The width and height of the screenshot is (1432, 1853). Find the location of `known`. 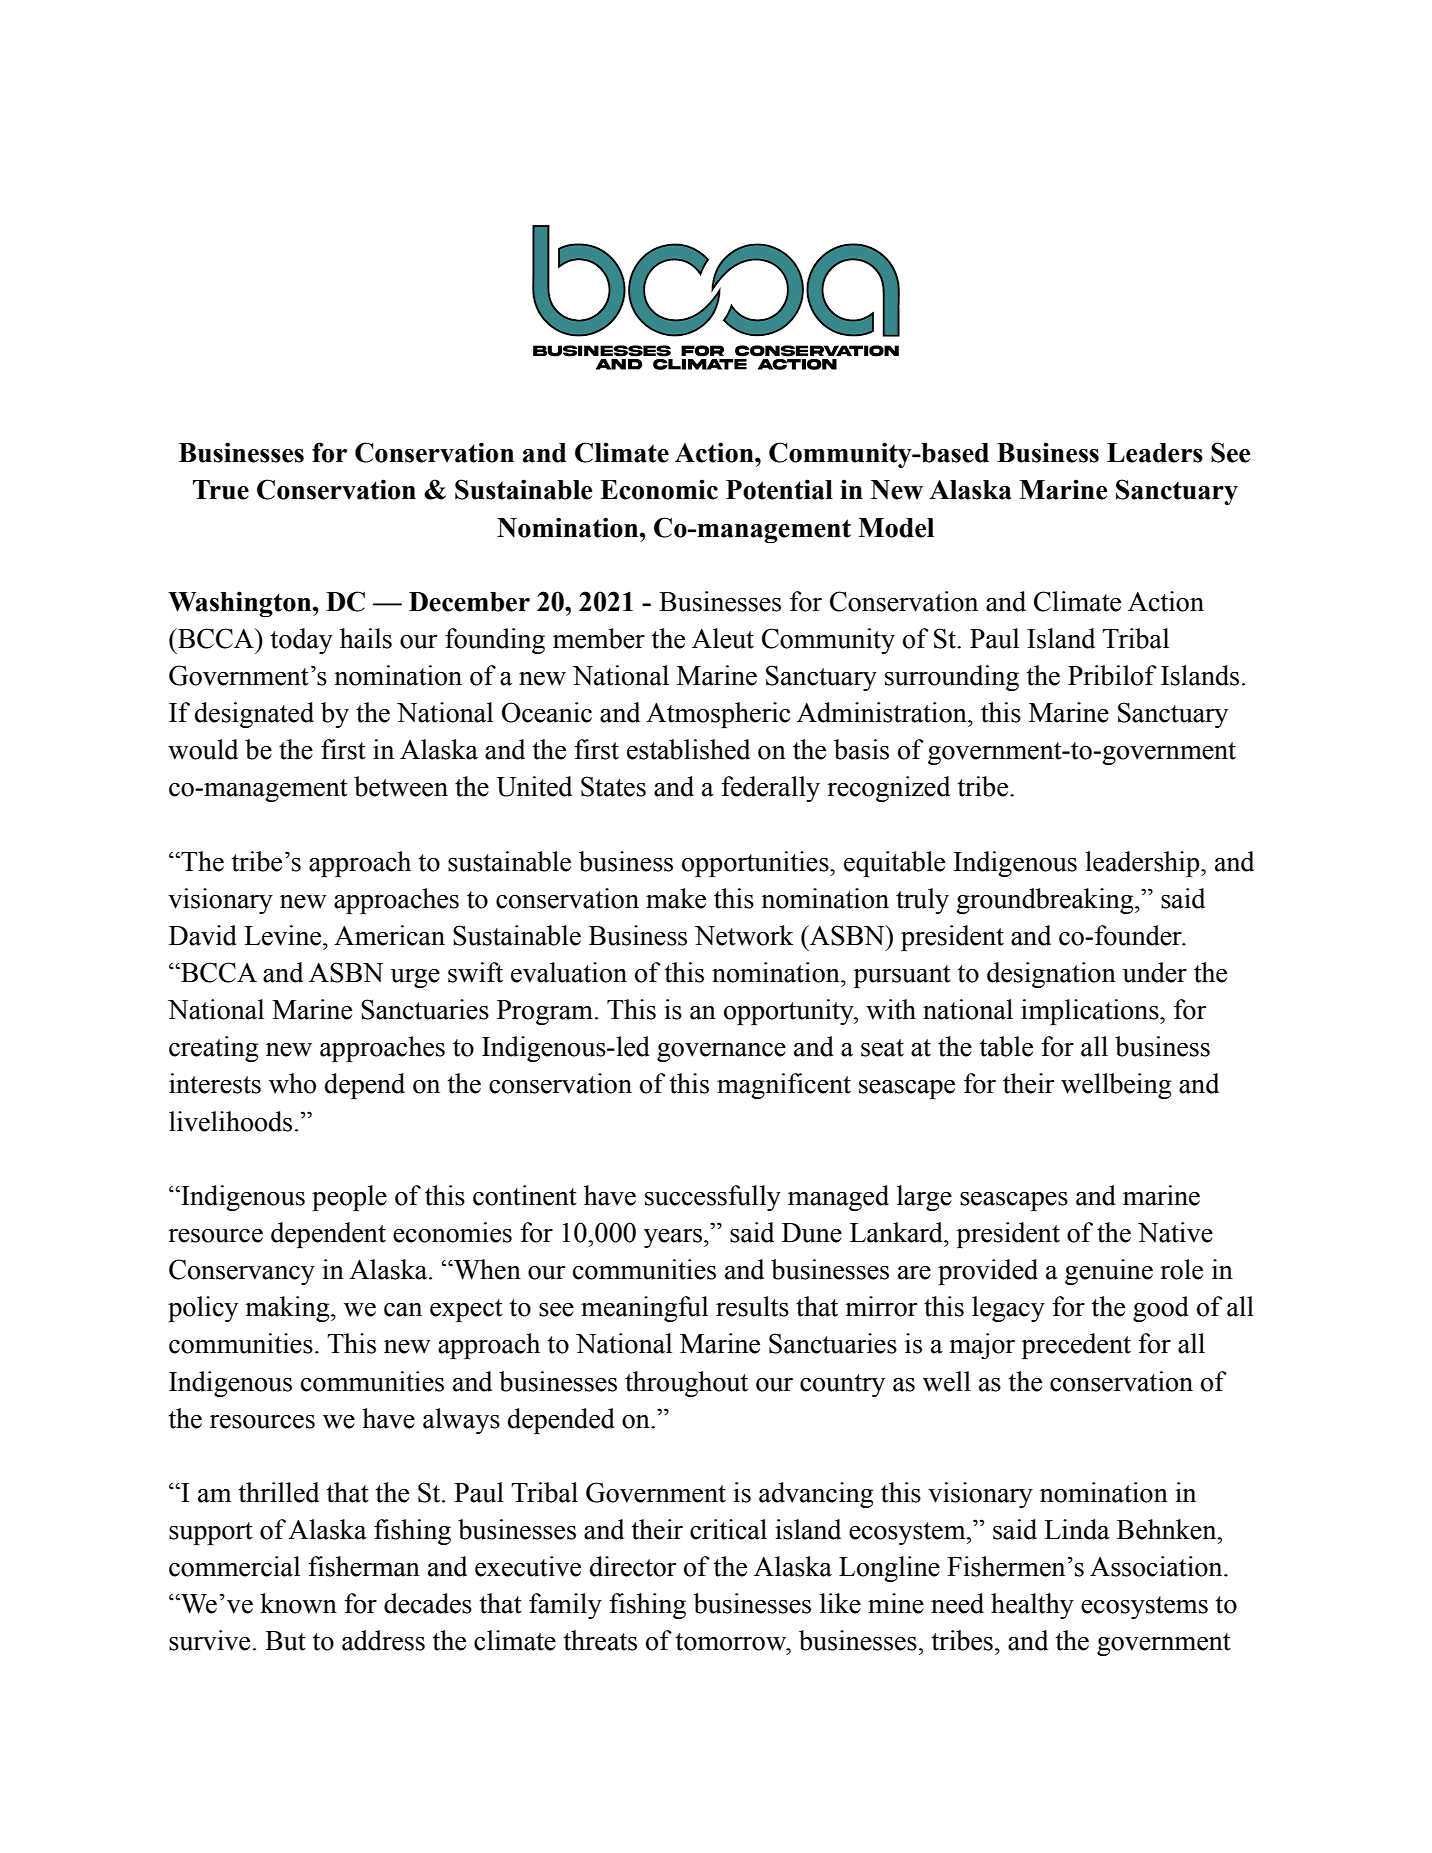

known is located at coordinates (298, 1603).
